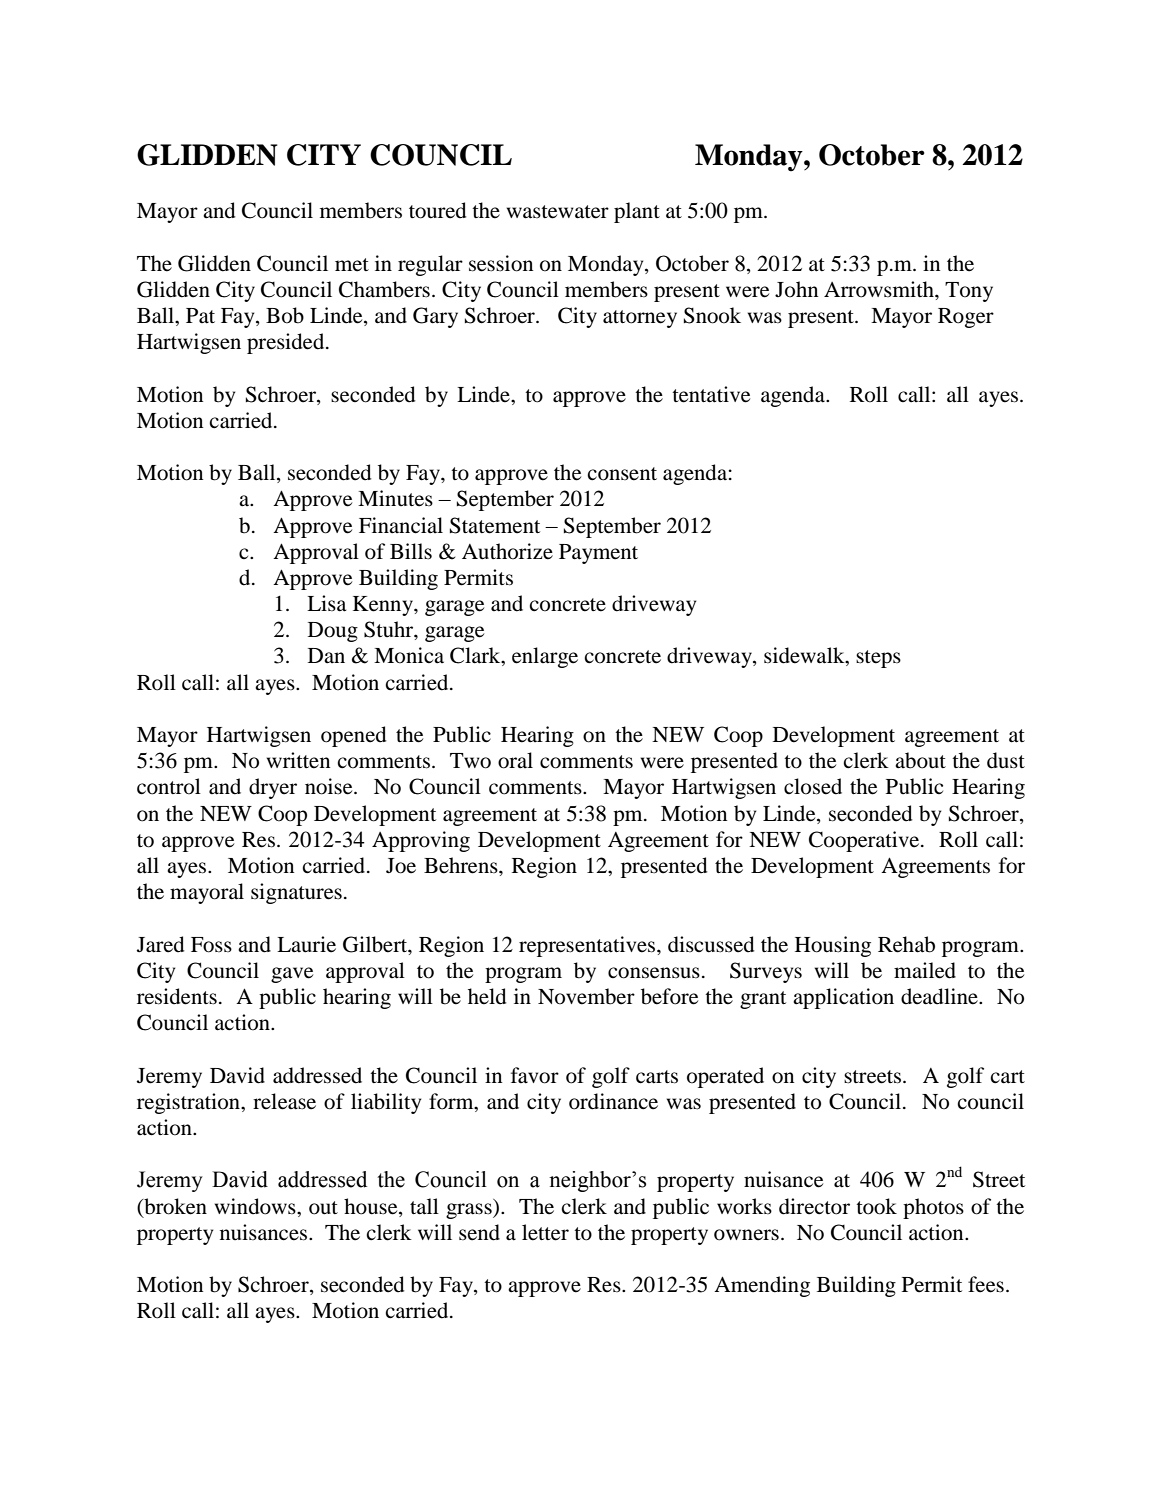  I want to click on letter, so click(545, 1232).
